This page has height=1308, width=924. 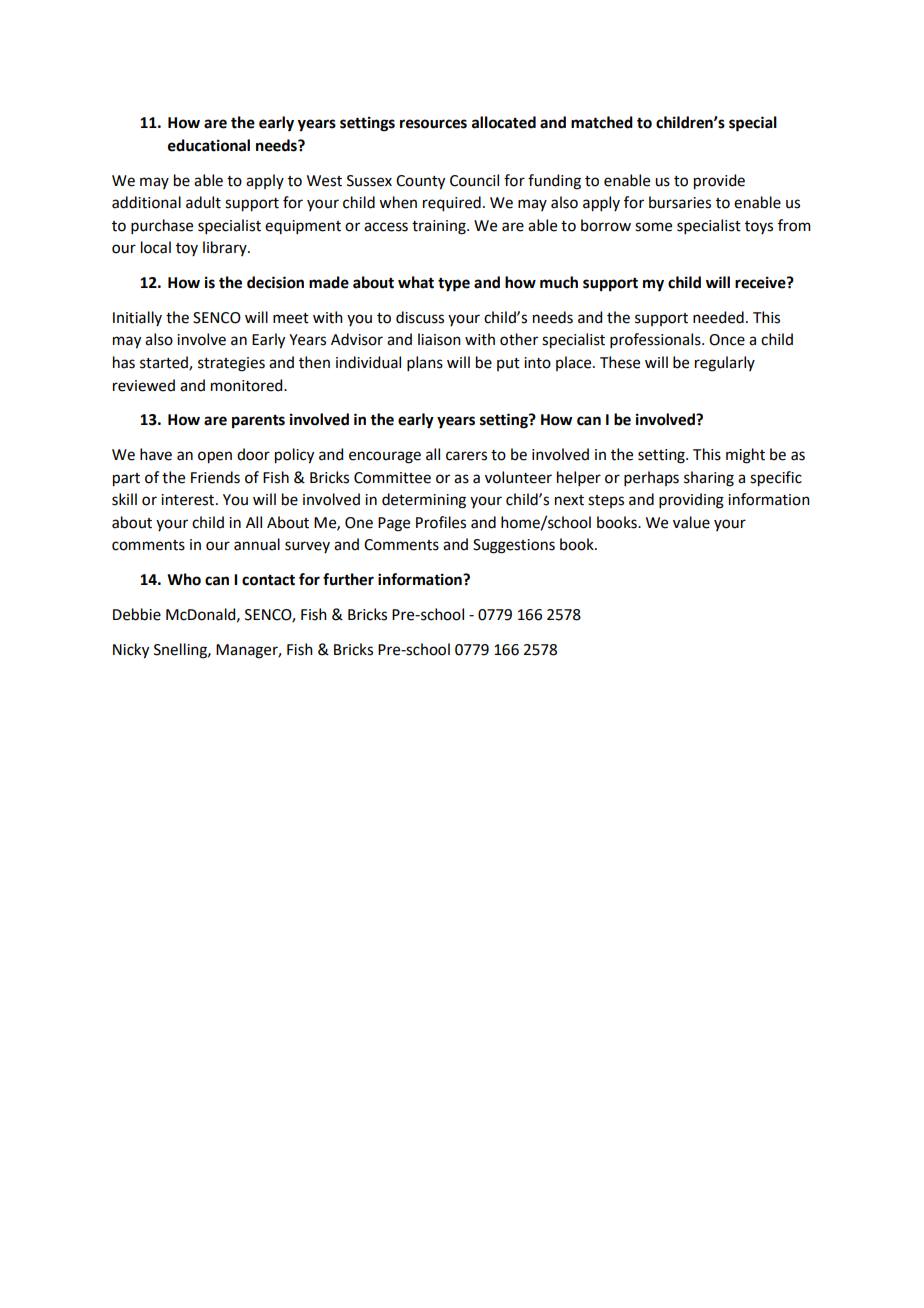 I want to click on regularly, so click(x=725, y=364).
